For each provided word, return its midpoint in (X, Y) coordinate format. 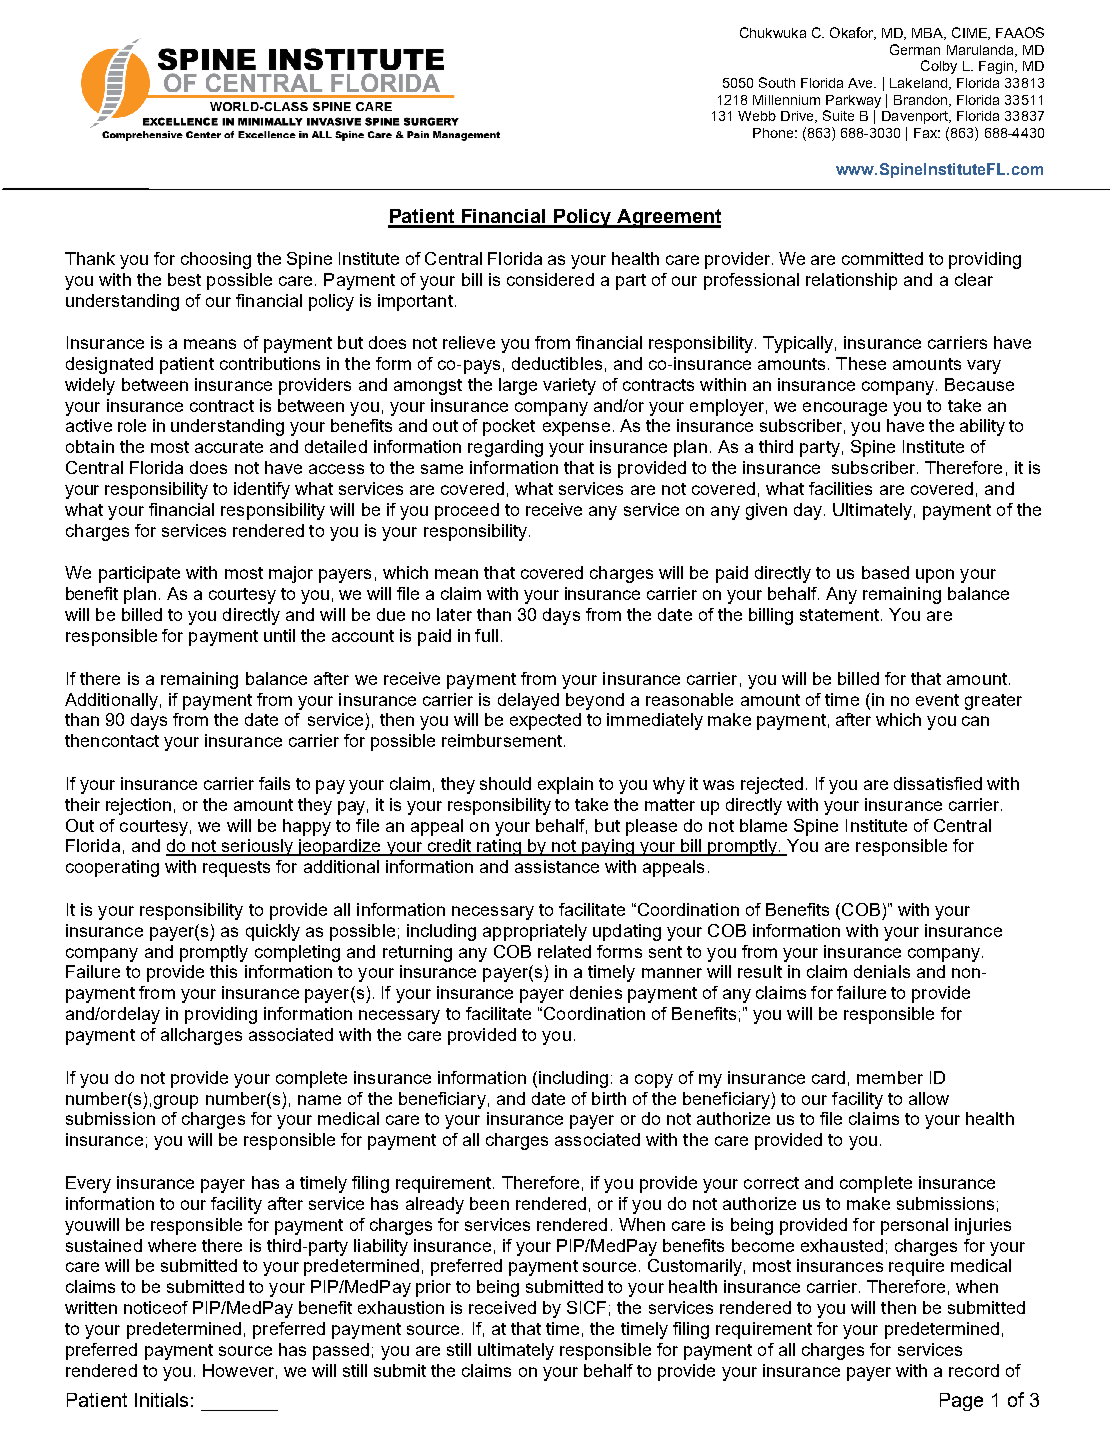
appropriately (535, 932)
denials (882, 971)
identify (262, 490)
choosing (216, 260)
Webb (757, 116)
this (223, 971)
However (238, 1370)
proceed (467, 511)
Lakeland (920, 84)
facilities (840, 488)
